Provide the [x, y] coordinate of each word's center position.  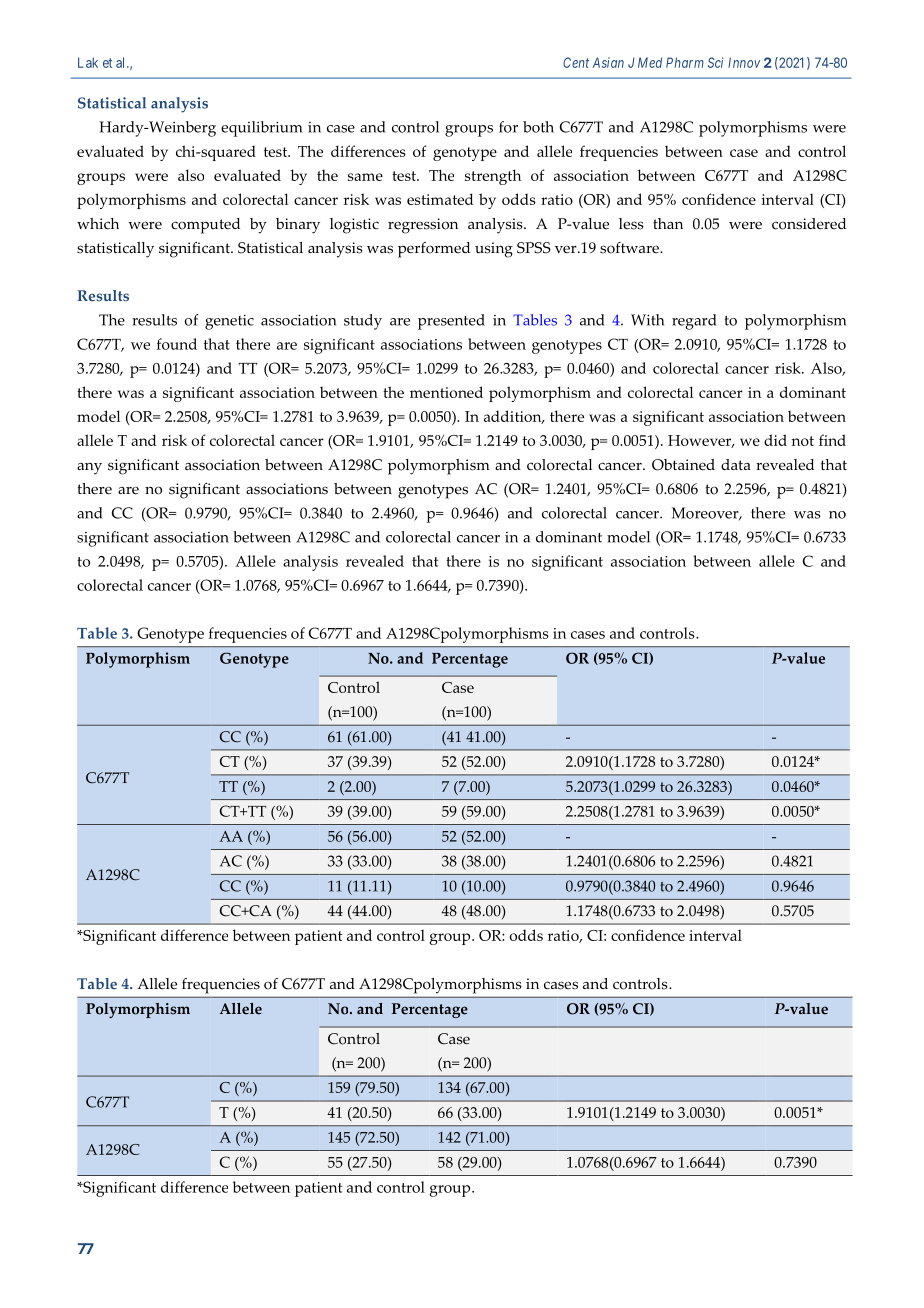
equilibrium [261, 129]
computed [205, 226]
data [736, 464]
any [89, 469]
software [630, 248]
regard [694, 322]
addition [514, 417]
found [177, 344]
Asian [608, 62]
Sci [715, 62]
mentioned [446, 392]
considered [809, 224]
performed [434, 250]
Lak [88, 62]
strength [493, 177]
